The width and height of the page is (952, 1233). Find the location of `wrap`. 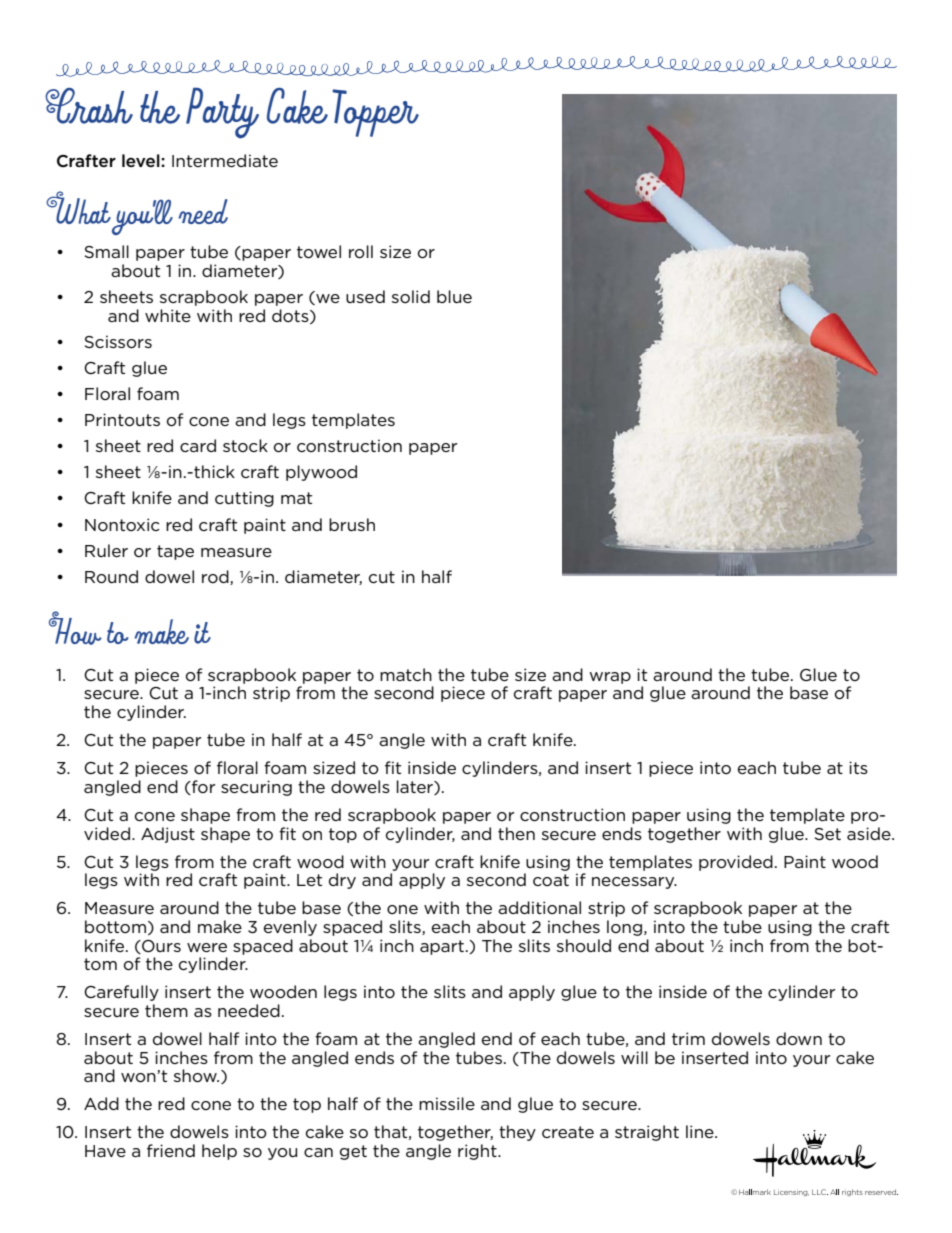

wrap is located at coordinates (610, 678).
